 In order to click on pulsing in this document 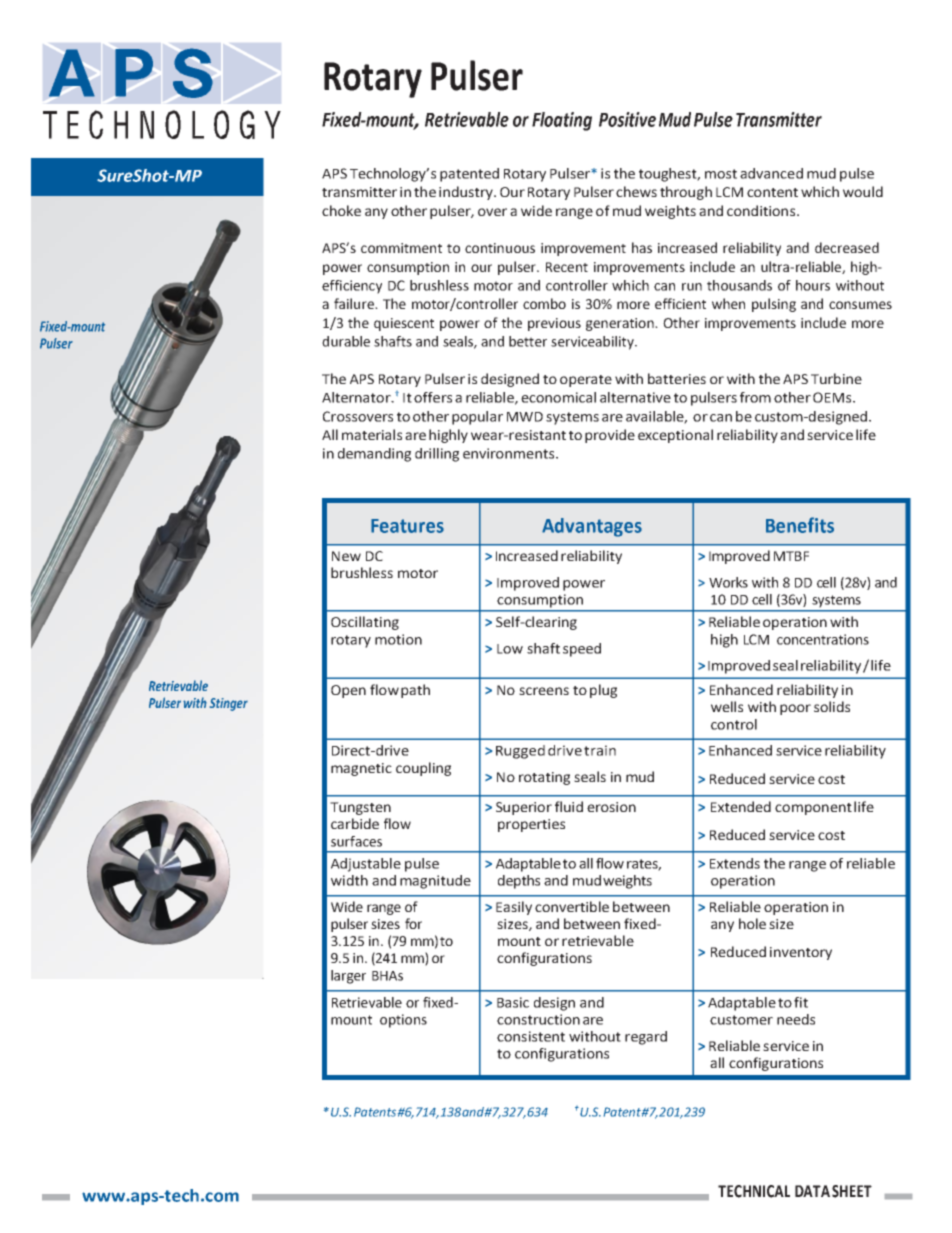, I will do `click(774, 305)`.
